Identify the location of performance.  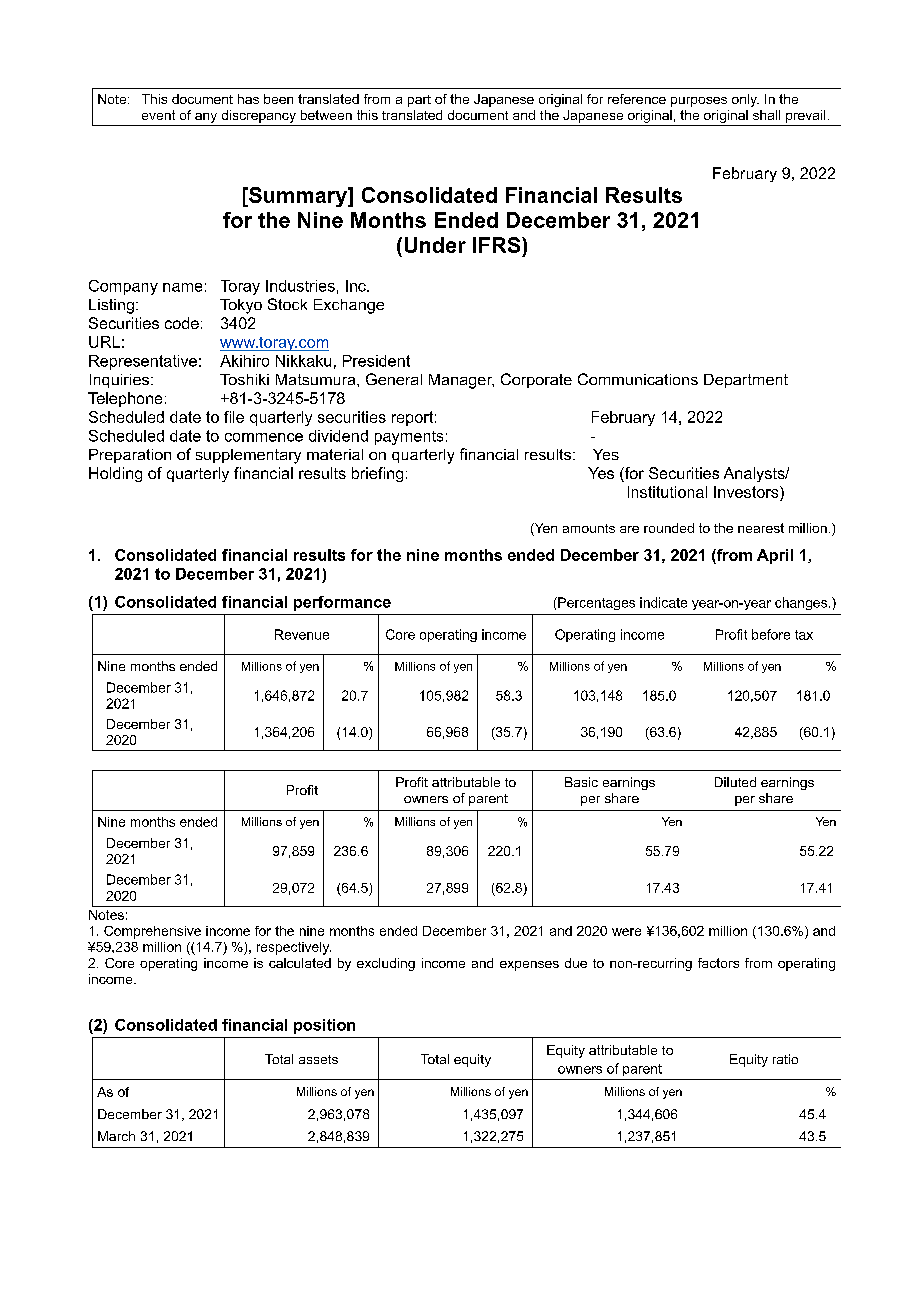
(342, 603).
